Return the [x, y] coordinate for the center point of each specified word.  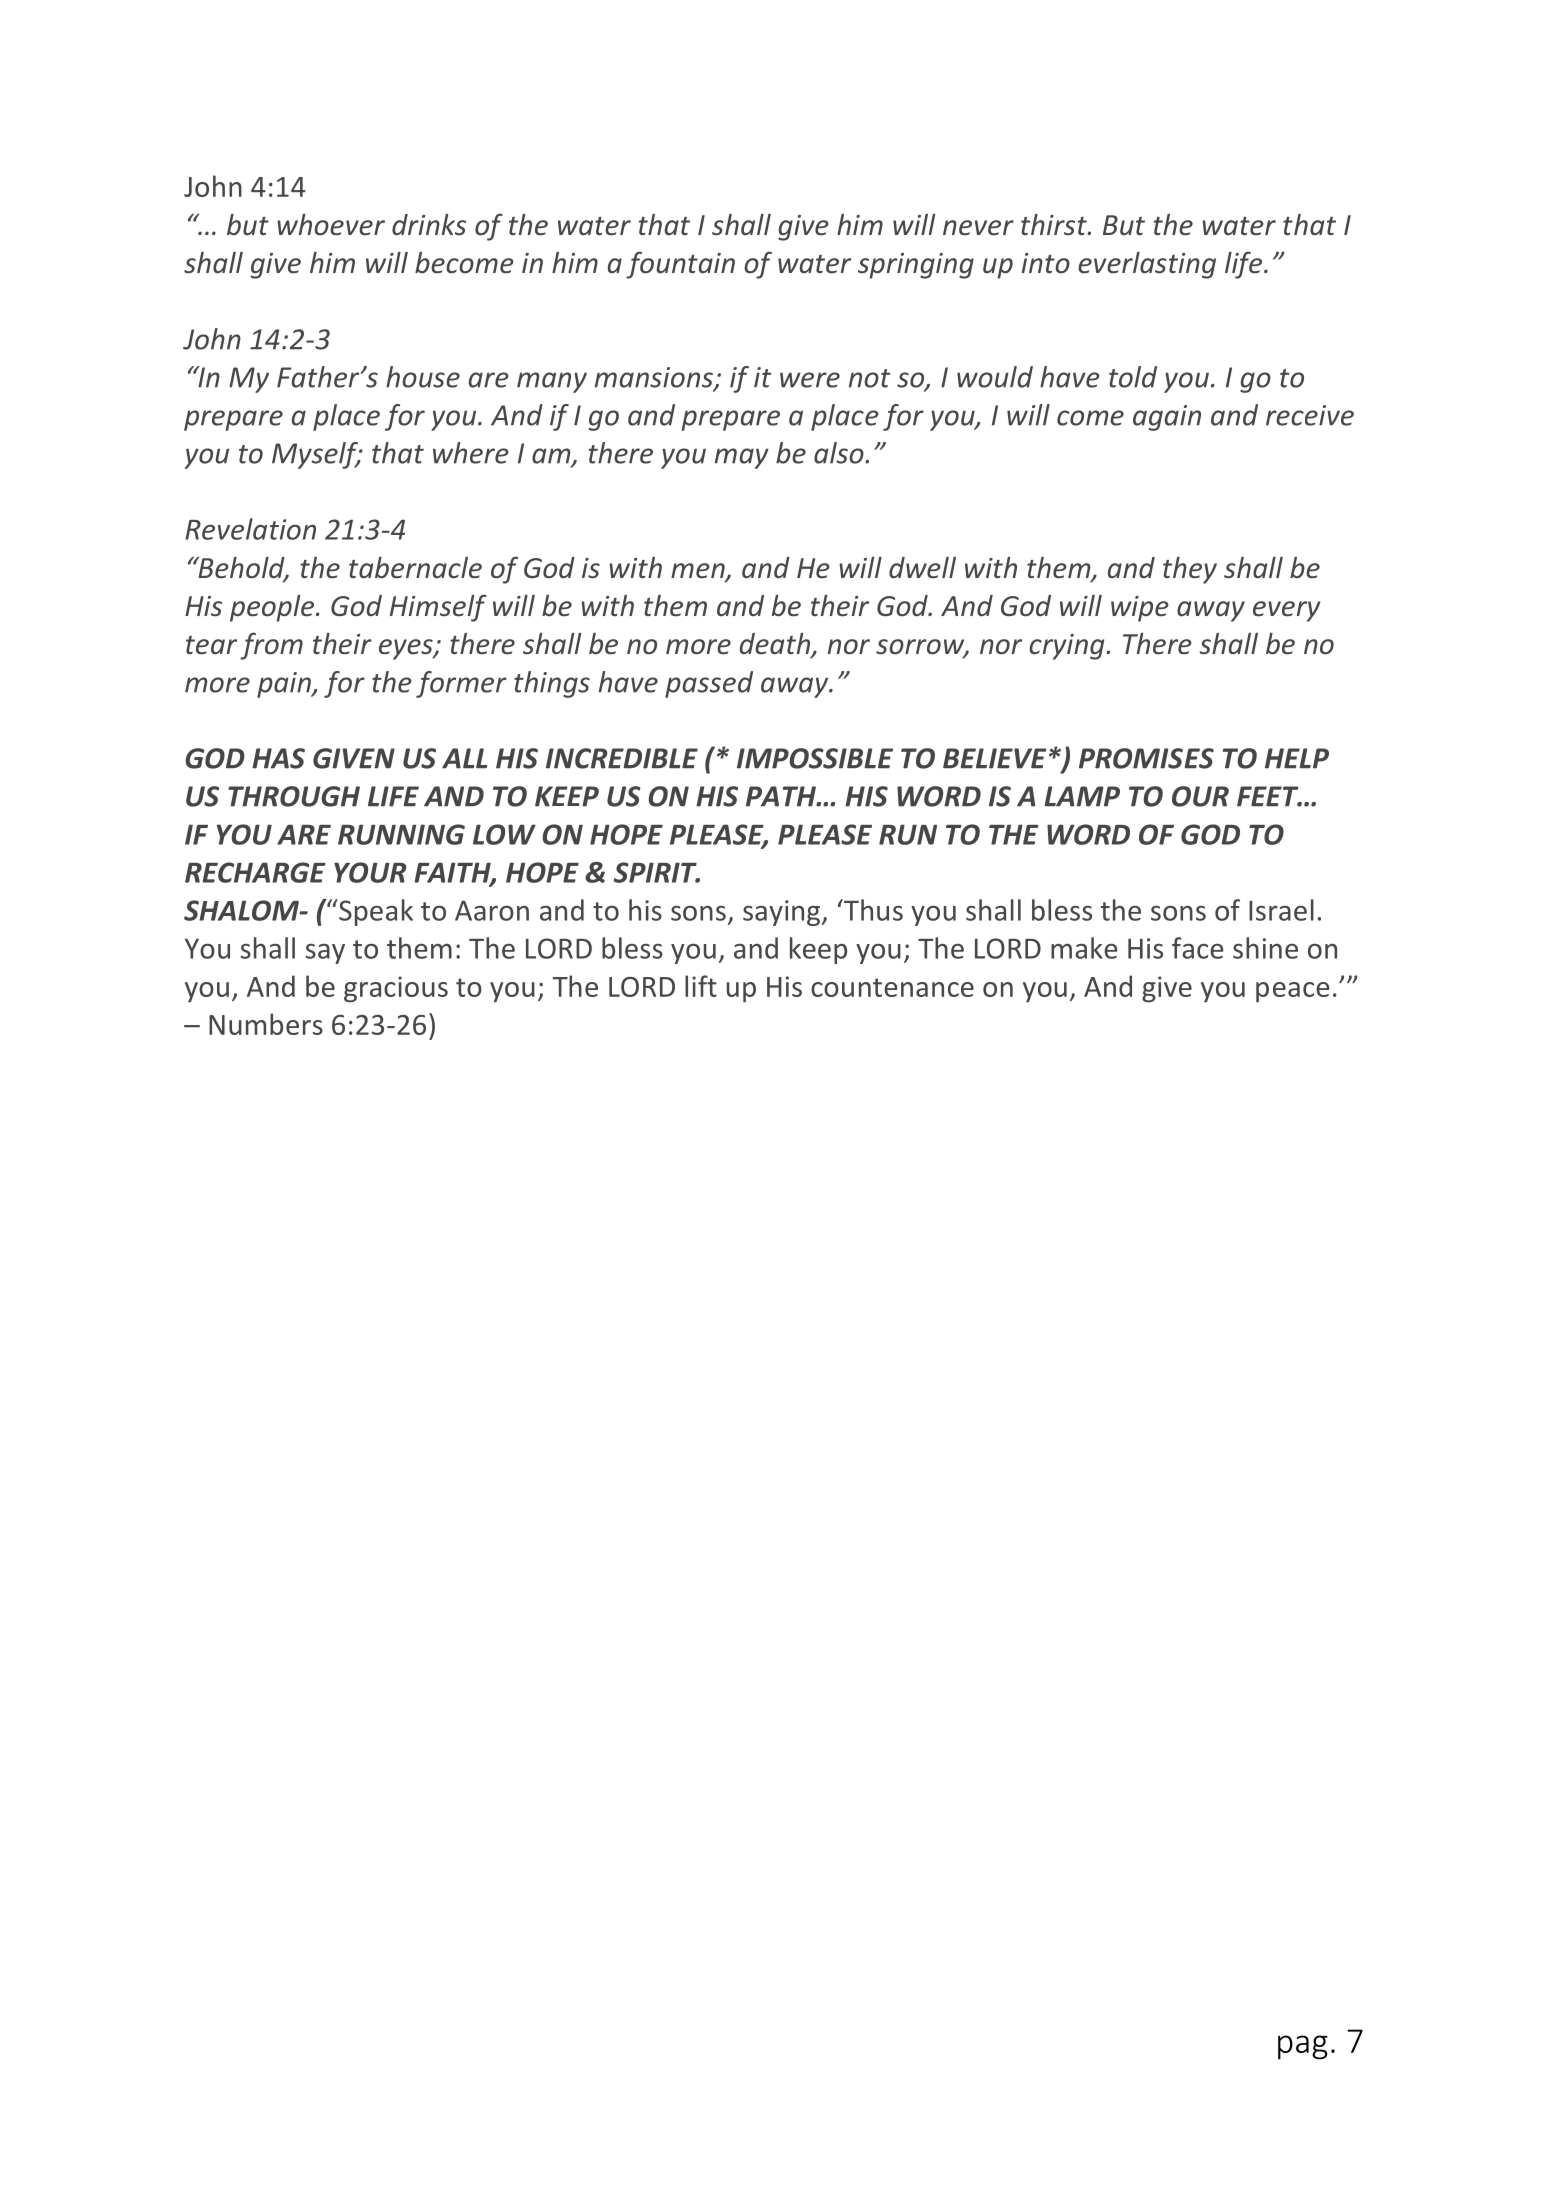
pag [1303, 2047]
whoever [331, 225]
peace [1293, 992]
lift [701, 986]
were [810, 380]
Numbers [266, 1024]
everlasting [1147, 265]
